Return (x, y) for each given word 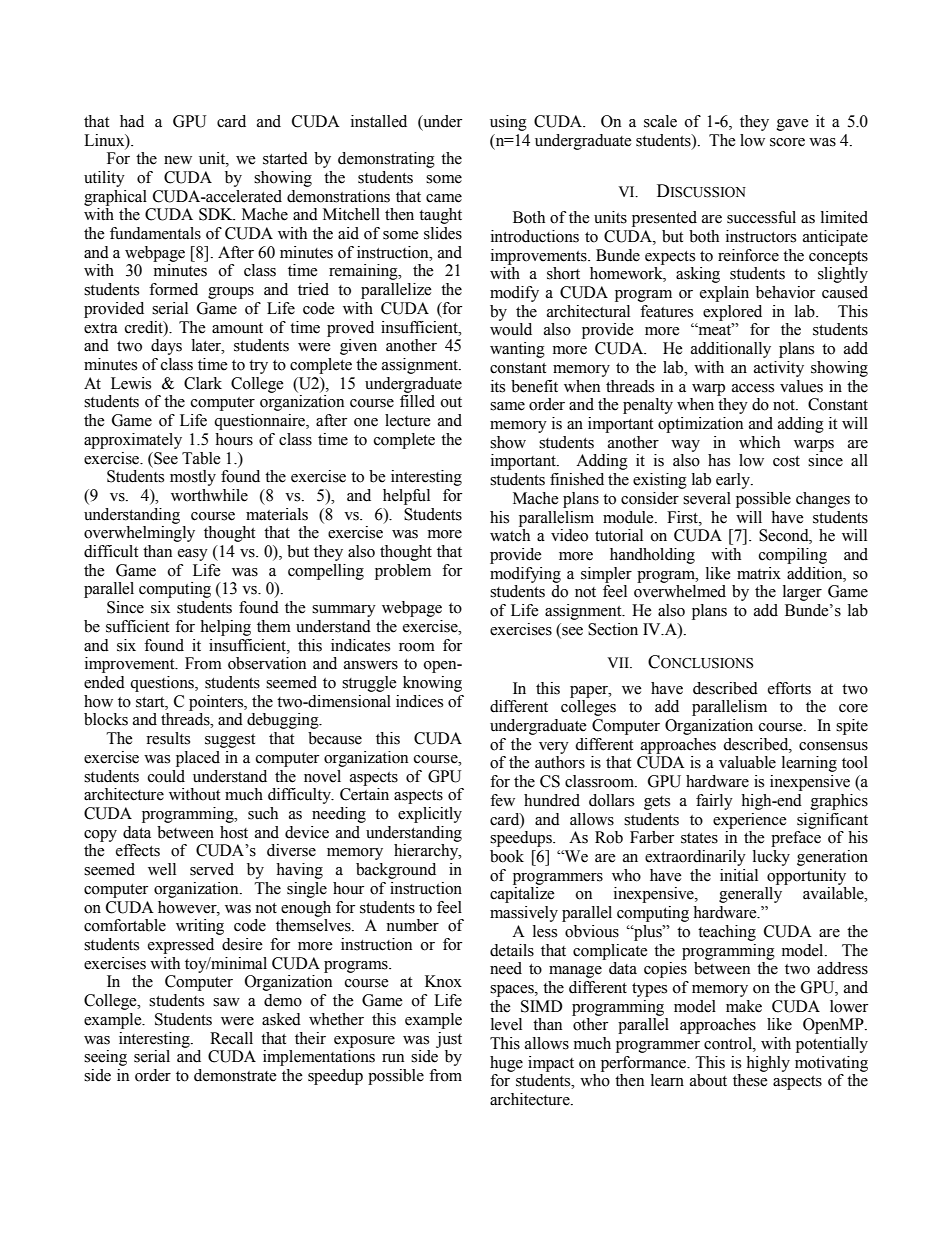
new (178, 160)
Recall (231, 1038)
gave (793, 125)
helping (225, 628)
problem (403, 572)
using (508, 123)
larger (802, 593)
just (449, 1040)
